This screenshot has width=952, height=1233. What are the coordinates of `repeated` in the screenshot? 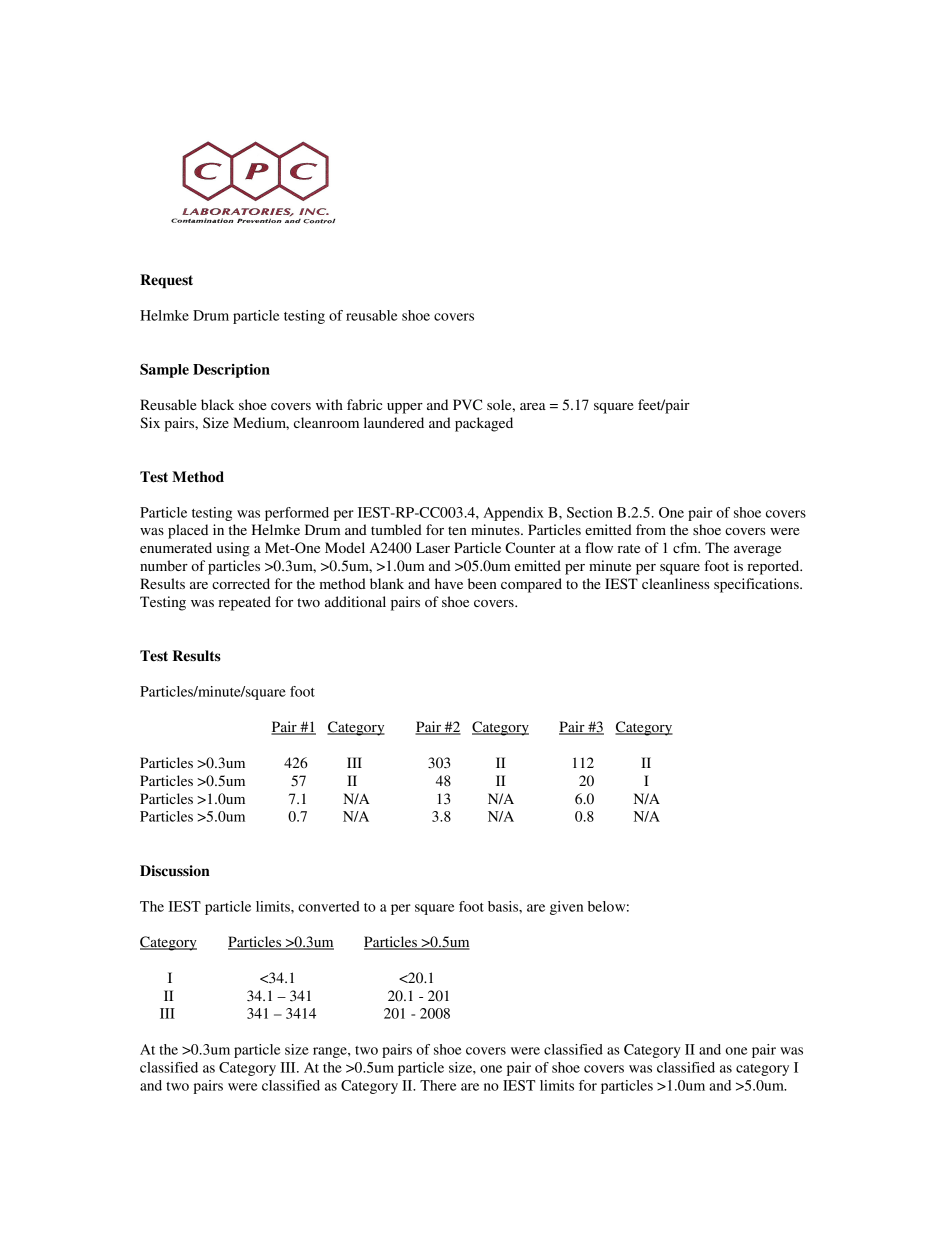 It's located at (244, 603).
